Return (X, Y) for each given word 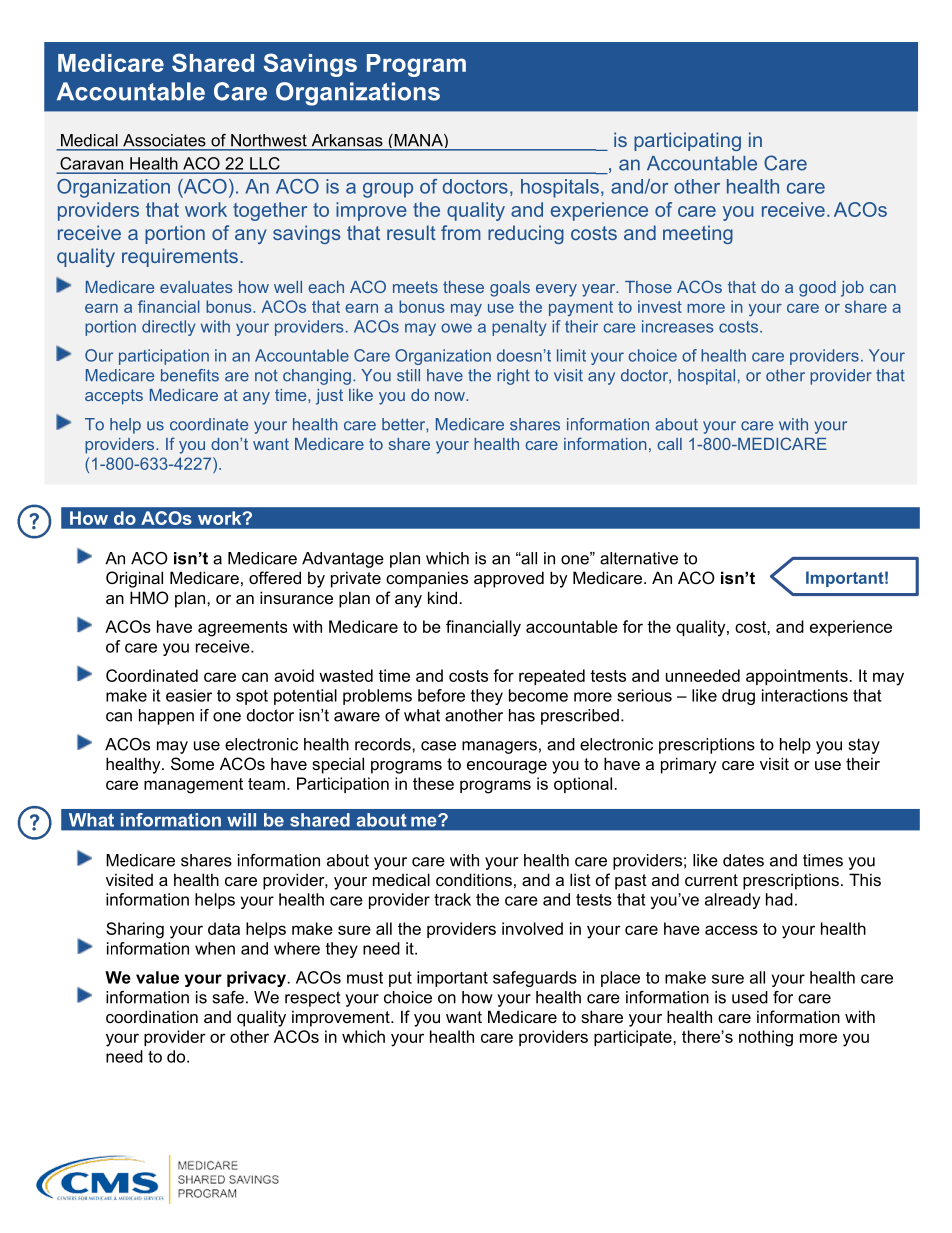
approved (509, 579)
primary (689, 765)
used (750, 997)
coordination (152, 1016)
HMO (149, 597)
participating (687, 141)
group (388, 190)
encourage (507, 767)
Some (192, 763)
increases (678, 326)
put (400, 979)
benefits (190, 375)
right (513, 377)
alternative (639, 558)
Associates (164, 140)
